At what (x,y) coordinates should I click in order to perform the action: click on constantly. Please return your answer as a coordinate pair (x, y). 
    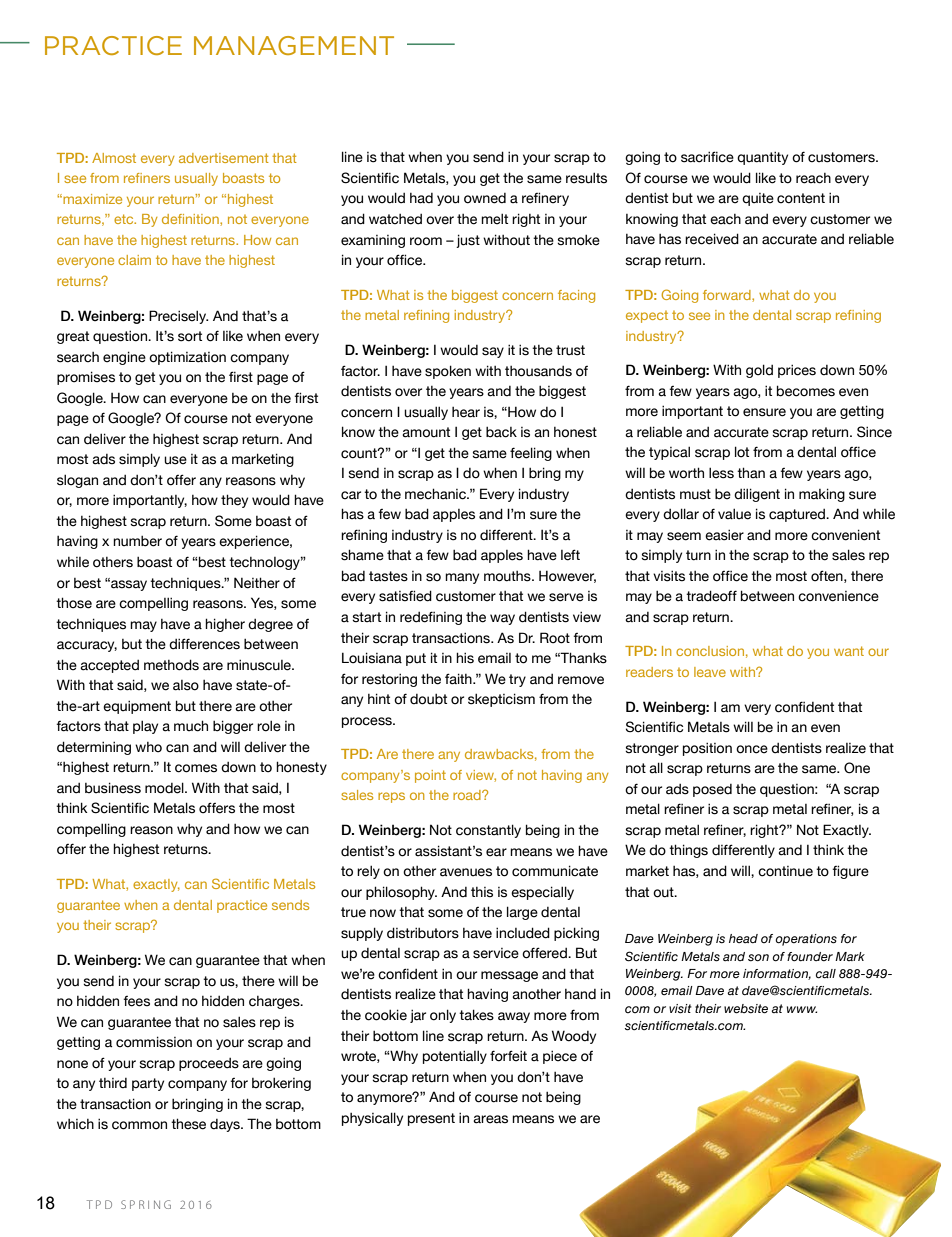
    Looking at the image, I should click on (488, 831).
